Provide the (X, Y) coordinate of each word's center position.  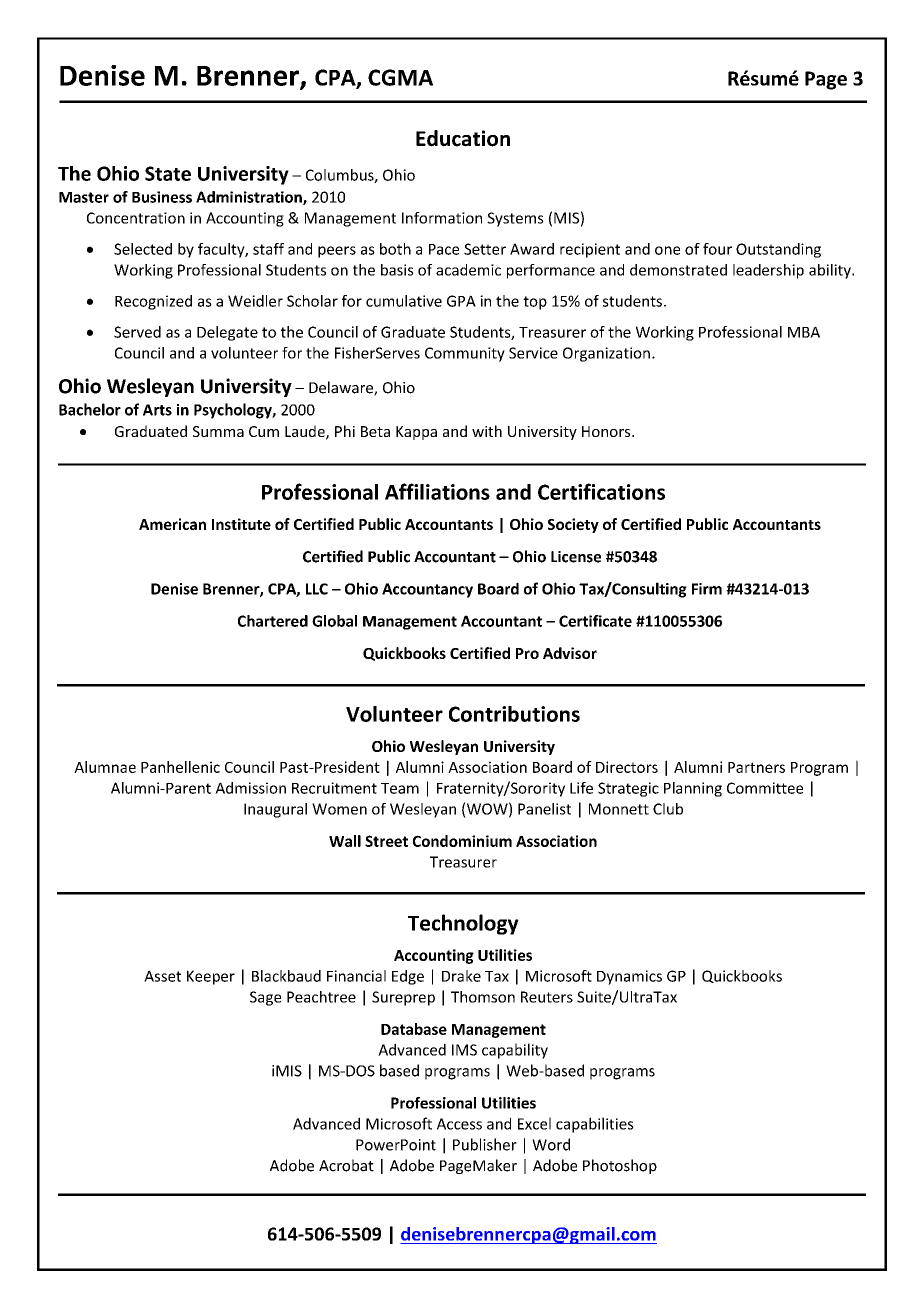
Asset (162, 976)
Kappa (416, 433)
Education (463, 138)
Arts (157, 410)
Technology (463, 924)
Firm (707, 589)
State (168, 173)
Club (668, 809)
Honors (607, 431)
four (717, 249)
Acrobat (346, 1165)
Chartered (273, 621)
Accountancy (427, 590)
